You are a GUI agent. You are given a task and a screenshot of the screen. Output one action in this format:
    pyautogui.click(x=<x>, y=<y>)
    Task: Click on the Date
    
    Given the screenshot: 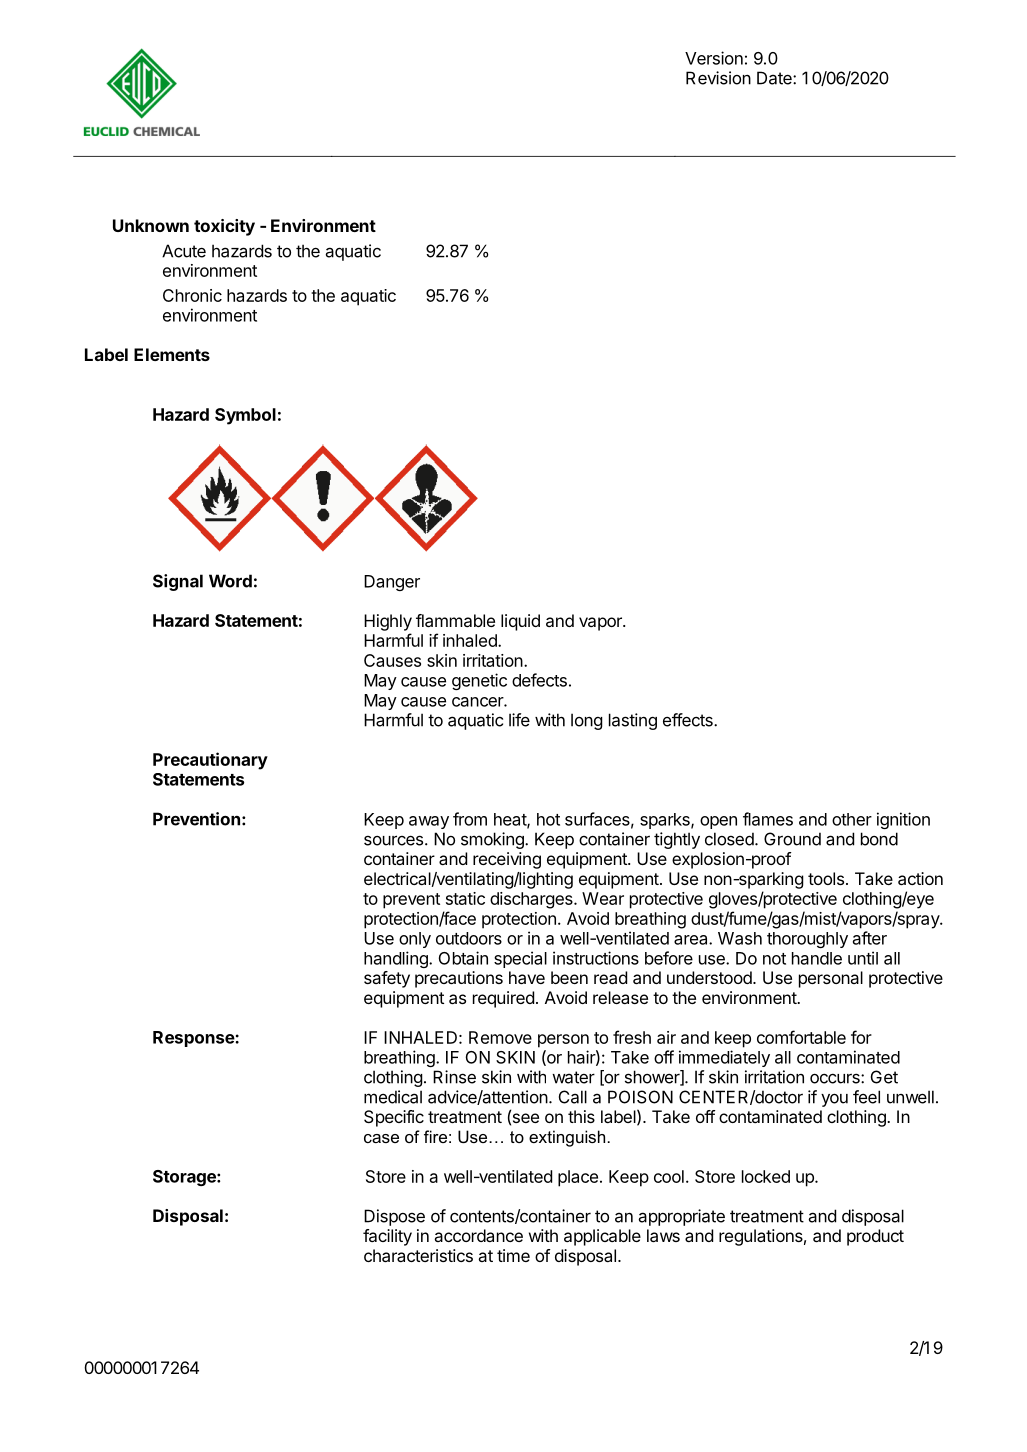 What is the action you would take?
    pyautogui.click(x=775, y=78)
